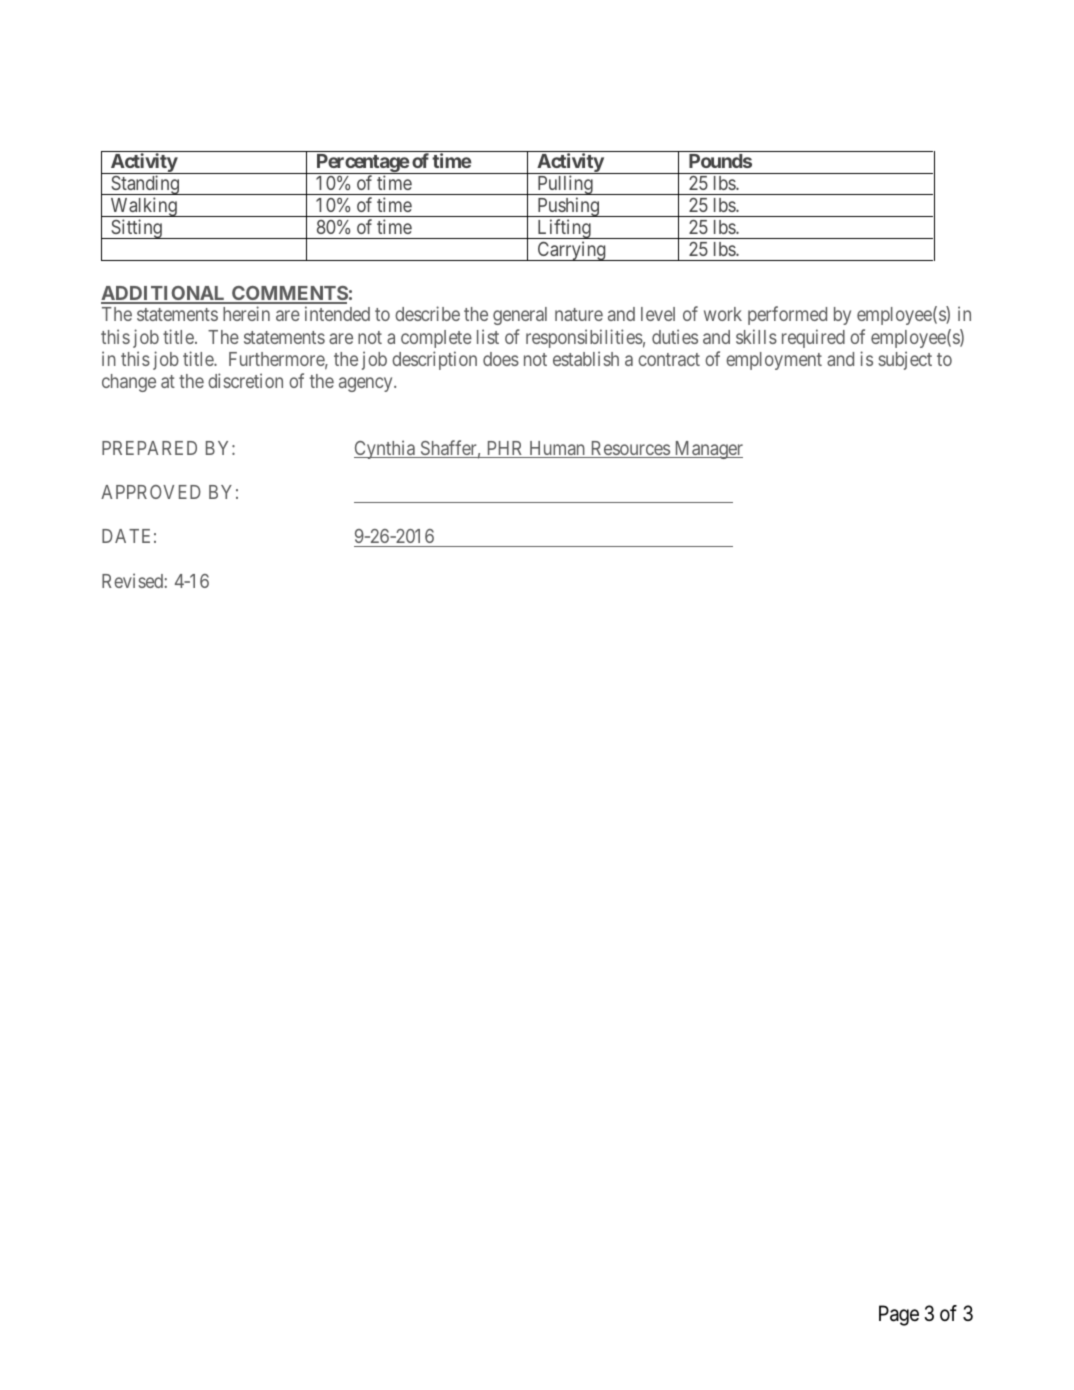 This page has width=1074, height=1390. Describe the element at coordinates (165, 294) in the page. I see `ADDITIONAL` at that location.
